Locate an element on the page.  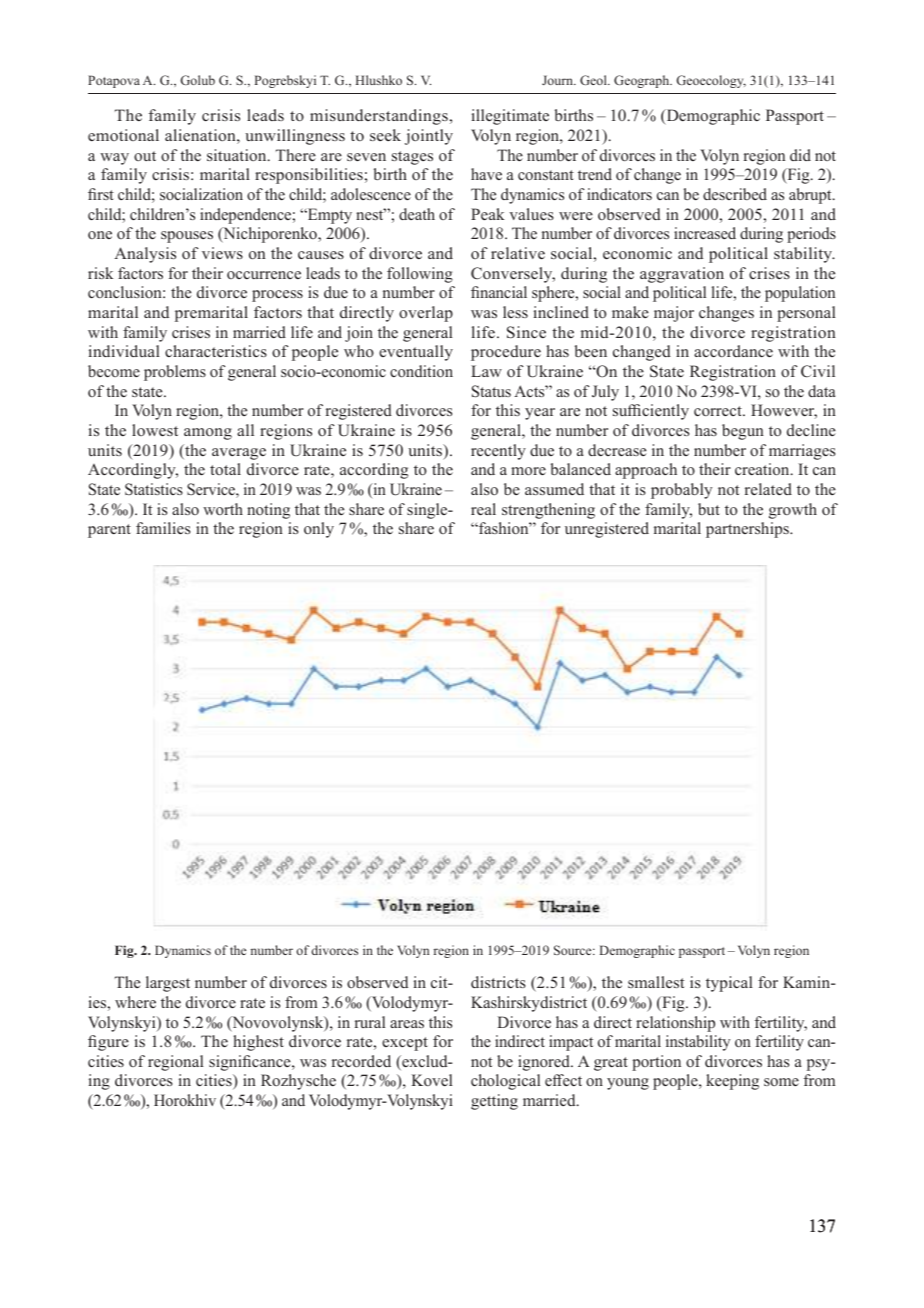
major is located at coordinates (674, 314).
